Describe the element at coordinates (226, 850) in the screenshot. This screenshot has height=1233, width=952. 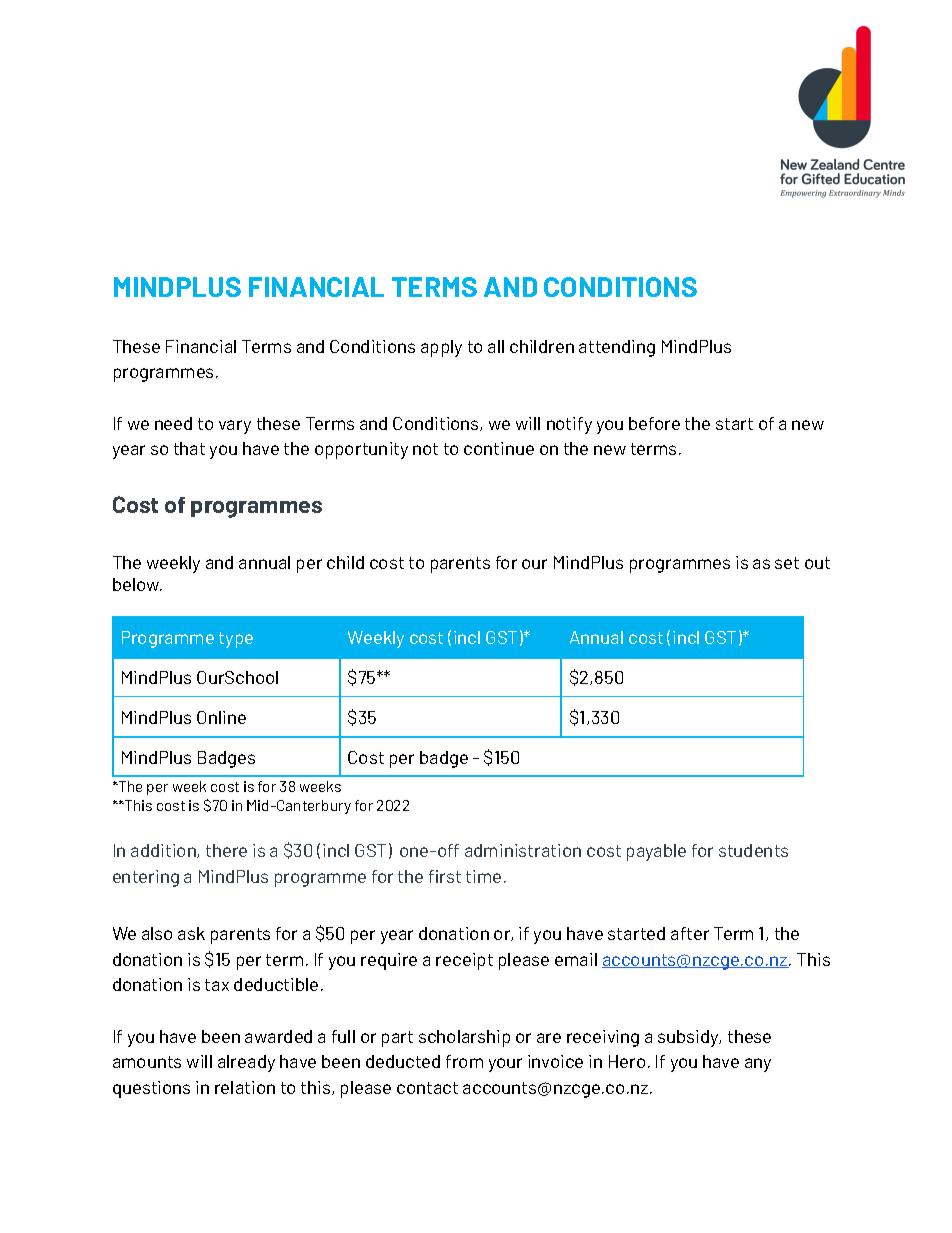
I see `there` at that location.
